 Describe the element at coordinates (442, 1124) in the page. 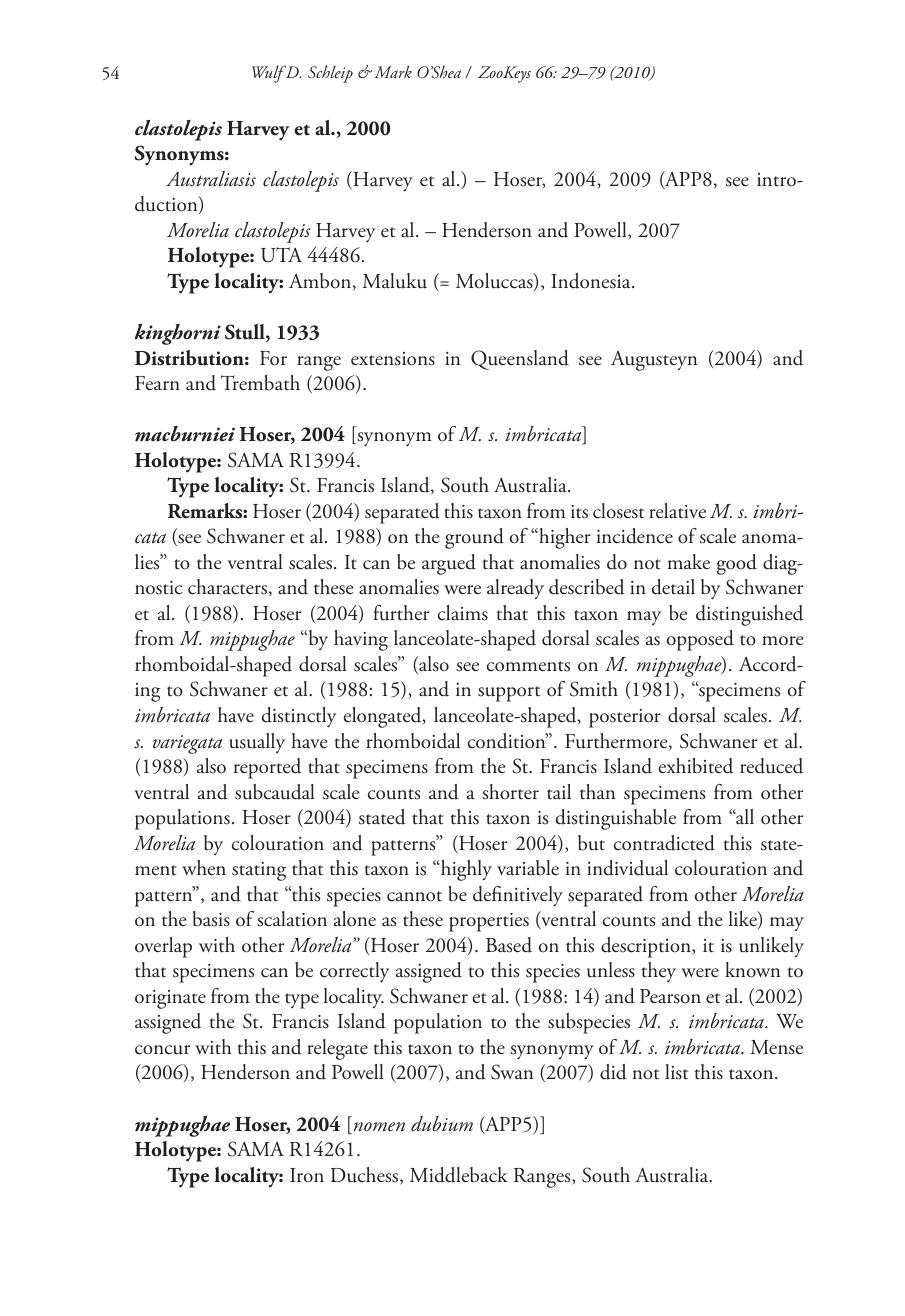

I see `dubium` at that location.
